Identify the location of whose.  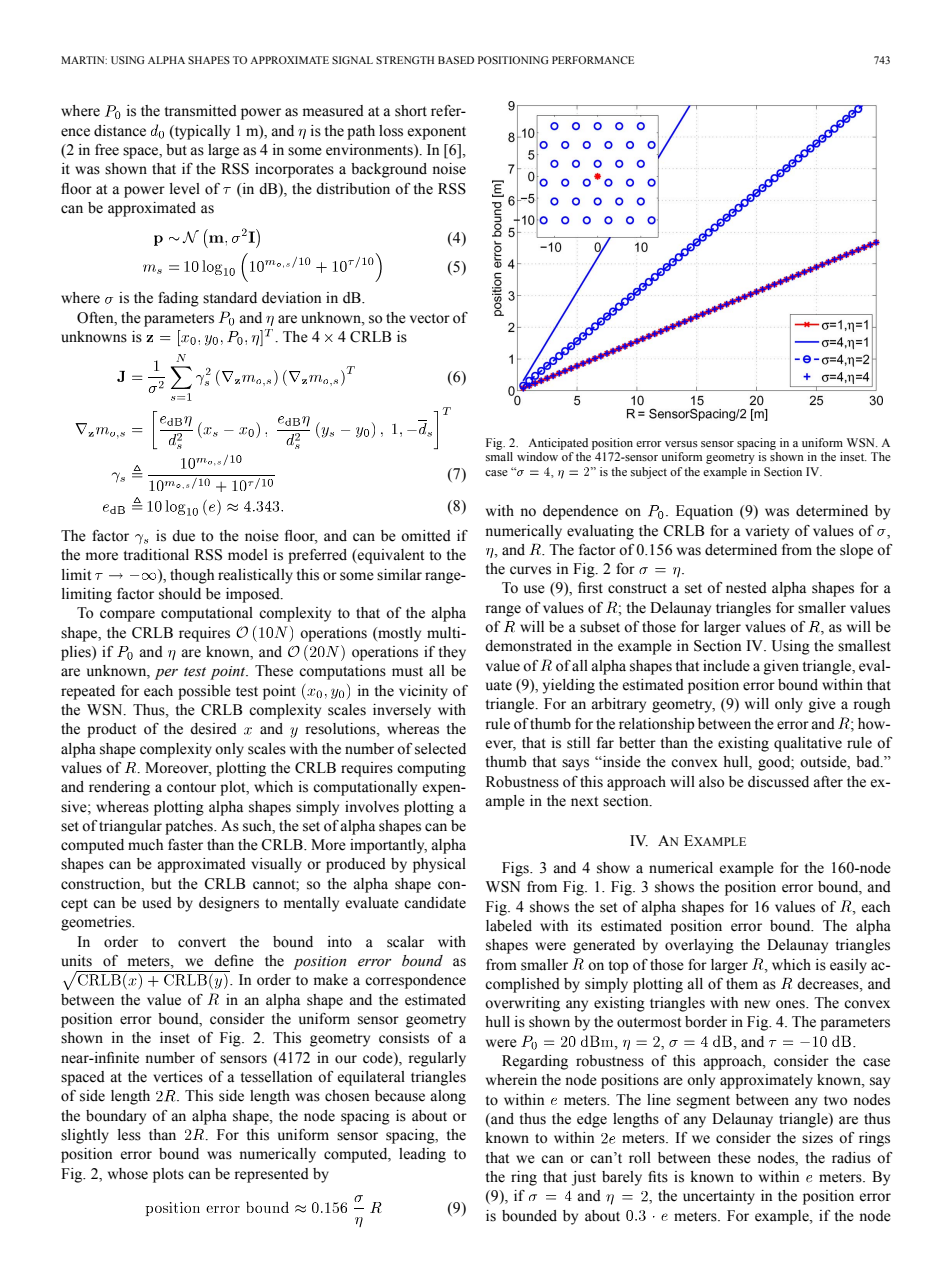
(128, 1174).
